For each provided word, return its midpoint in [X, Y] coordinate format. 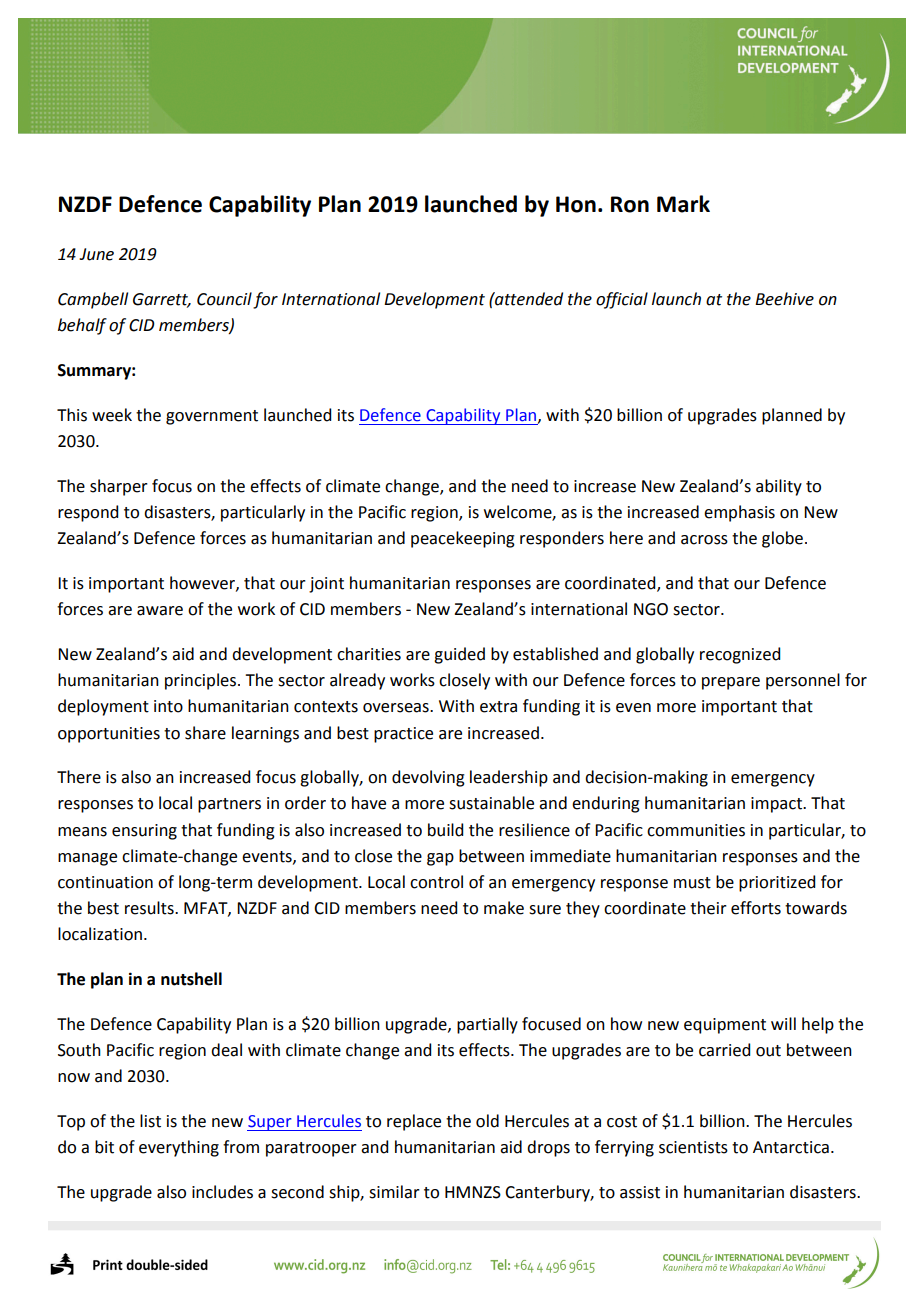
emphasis [739, 513]
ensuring [144, 832]
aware [160, 611]
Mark [683, 204]
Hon [576, 204]
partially [487, 1025]
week [112, 415]
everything [179, 1148]
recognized [740, 655]
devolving [428, 778]
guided [459, 655]
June [96, 254]
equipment [725, 1026]
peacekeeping [463, 539]
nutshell [191, 979]
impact [777, 805]
